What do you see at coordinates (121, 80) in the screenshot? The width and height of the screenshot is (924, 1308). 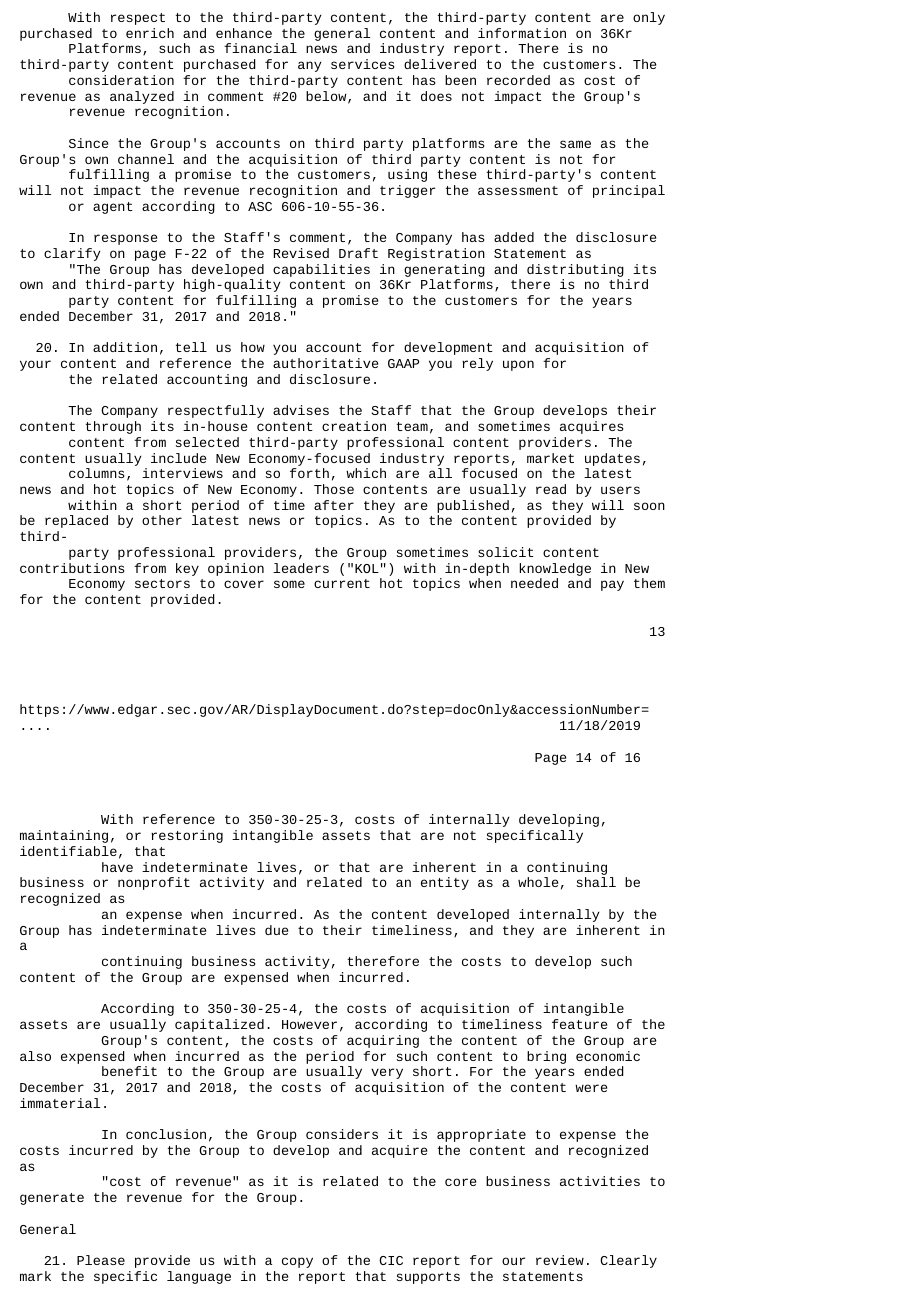 I see `consideration` at bounding box center [121, 80].
